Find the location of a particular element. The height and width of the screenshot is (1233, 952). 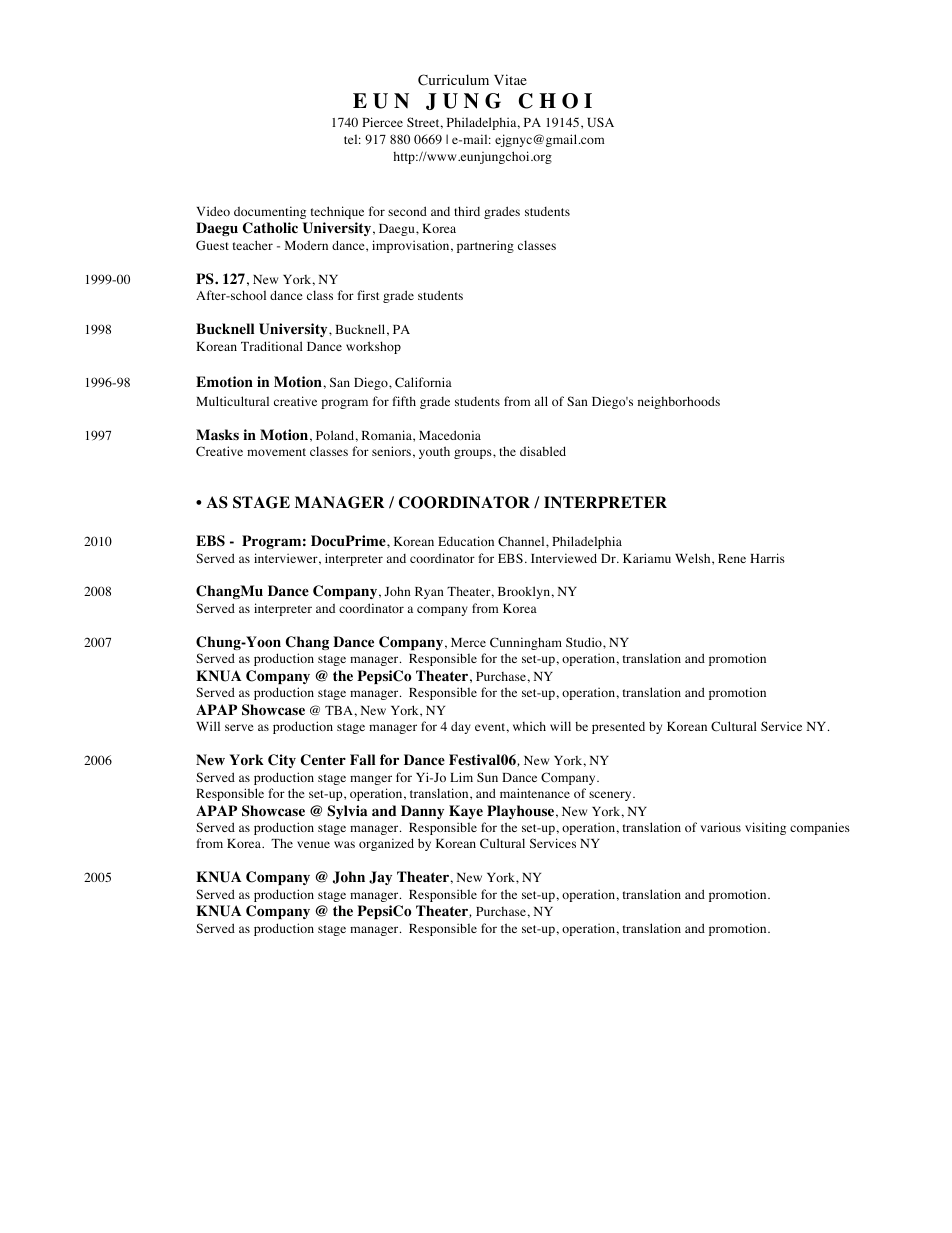

Kaye is located at coordinates (466, 812).
